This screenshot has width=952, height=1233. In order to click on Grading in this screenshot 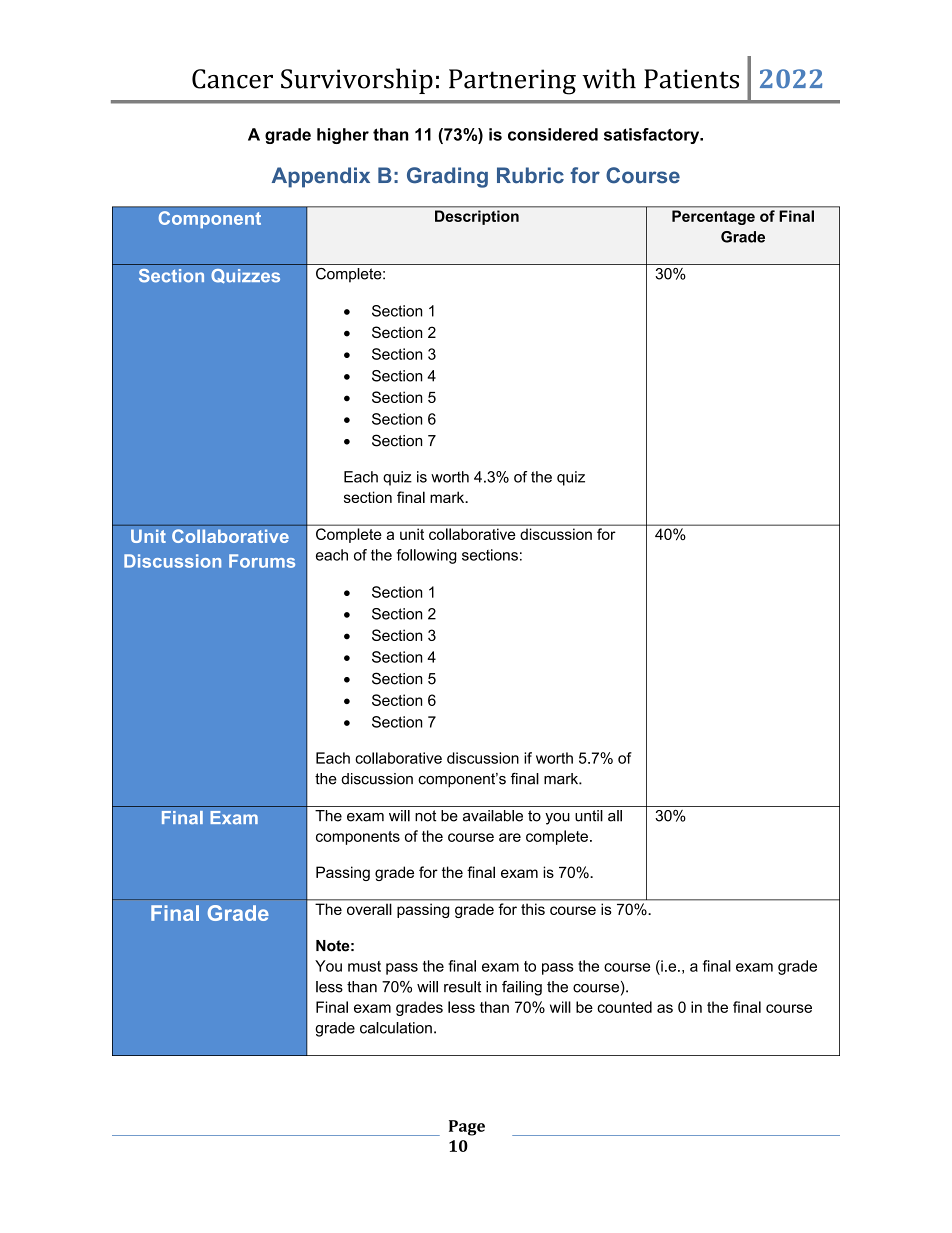, I will do `click(447, 177)`.
